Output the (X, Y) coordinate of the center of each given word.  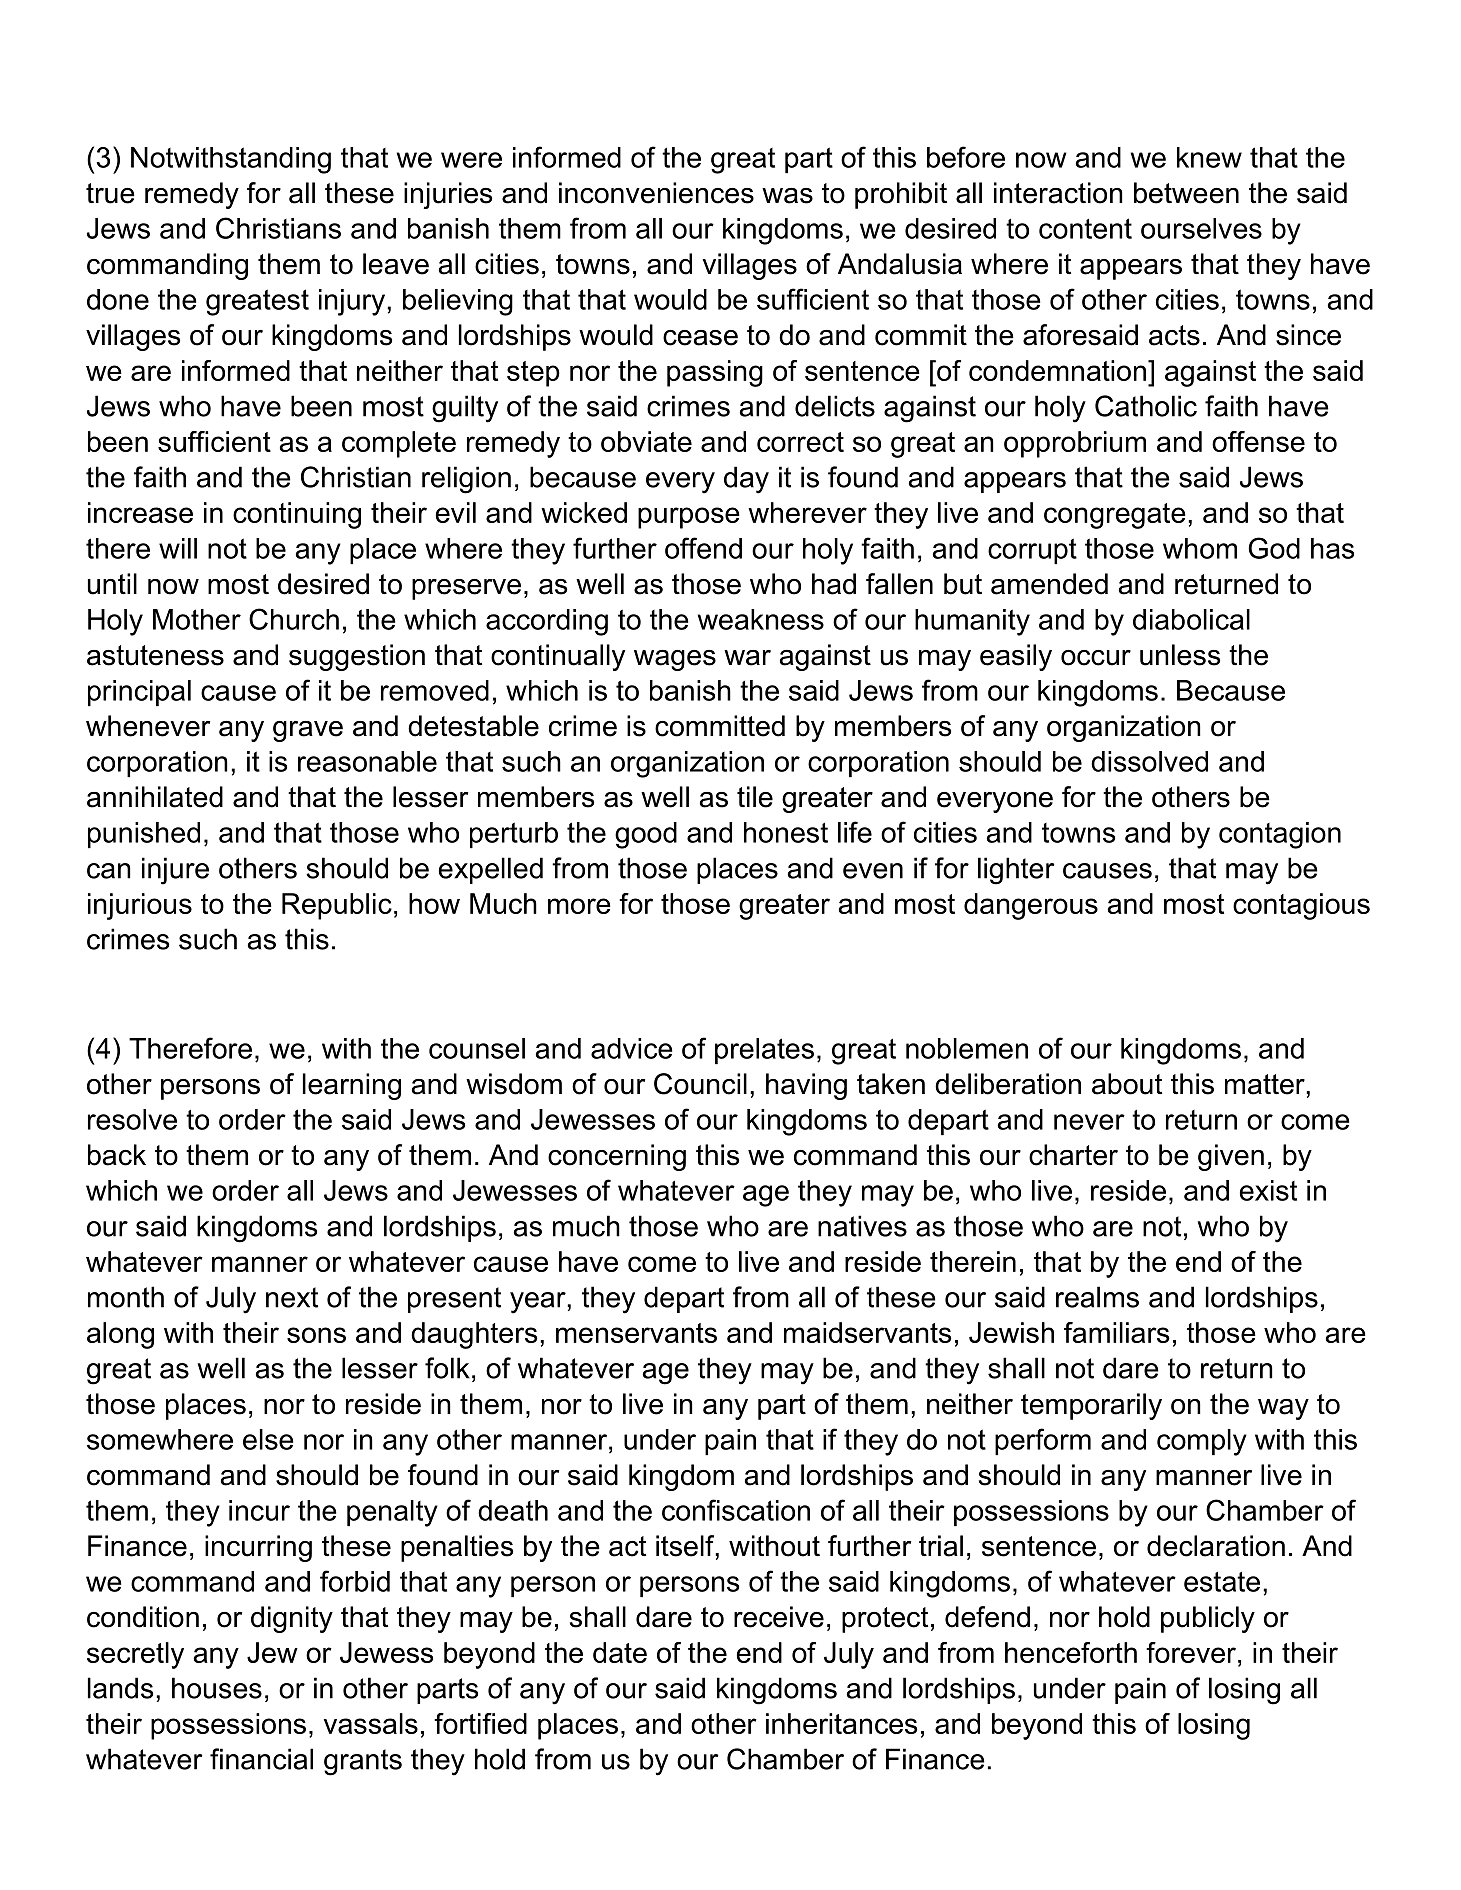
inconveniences (656, 193)
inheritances (841, 1723)
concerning (617, 1157)
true (110, 193)
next (292, 1297)
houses (217, 1688)
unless (1180, 655)
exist (1268, 1190)
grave (308, 731)
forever (1192, 1652)
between (1186, 193)
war (747, 658)
